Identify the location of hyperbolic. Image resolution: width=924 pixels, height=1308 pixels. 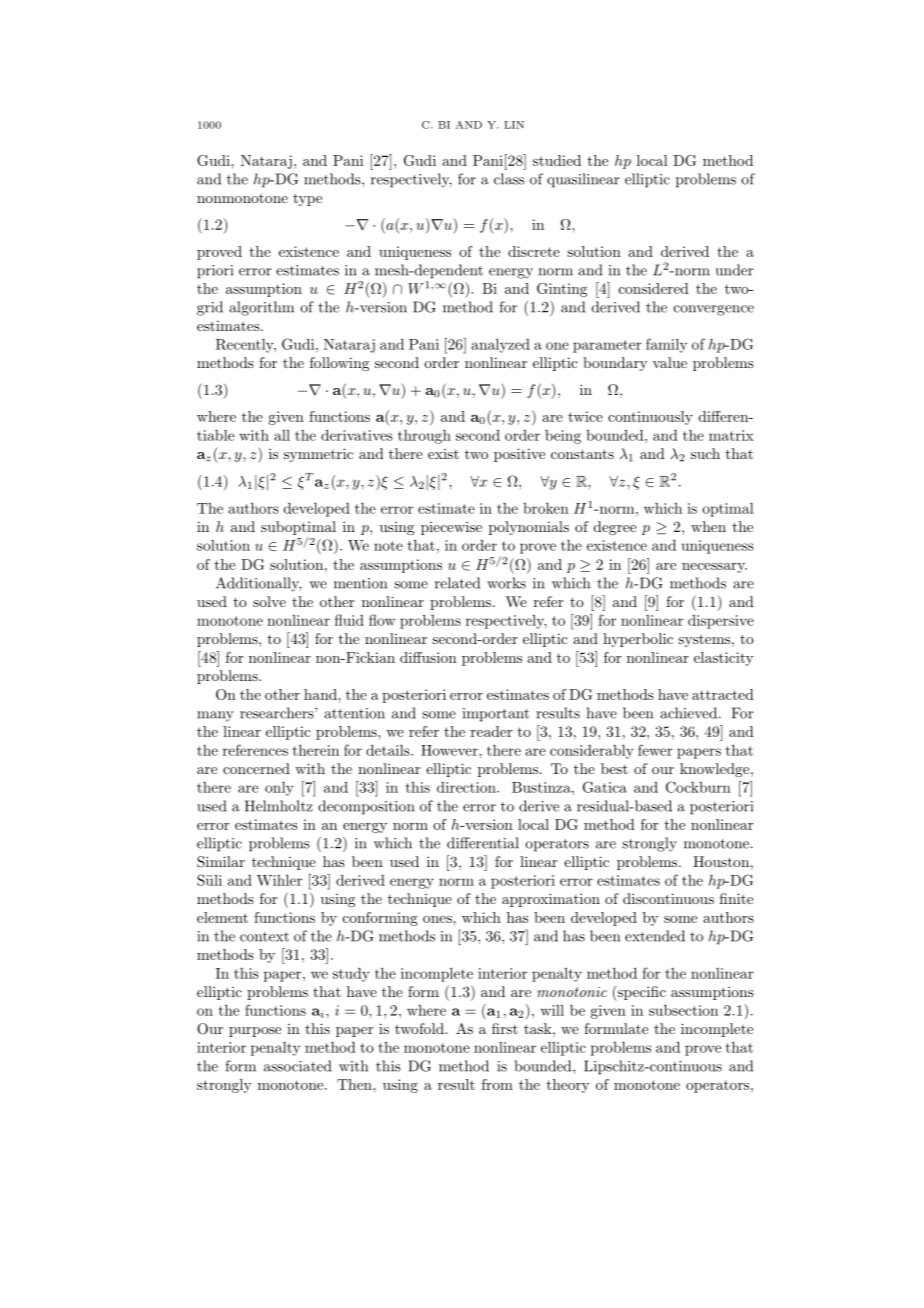
(638, 640).
